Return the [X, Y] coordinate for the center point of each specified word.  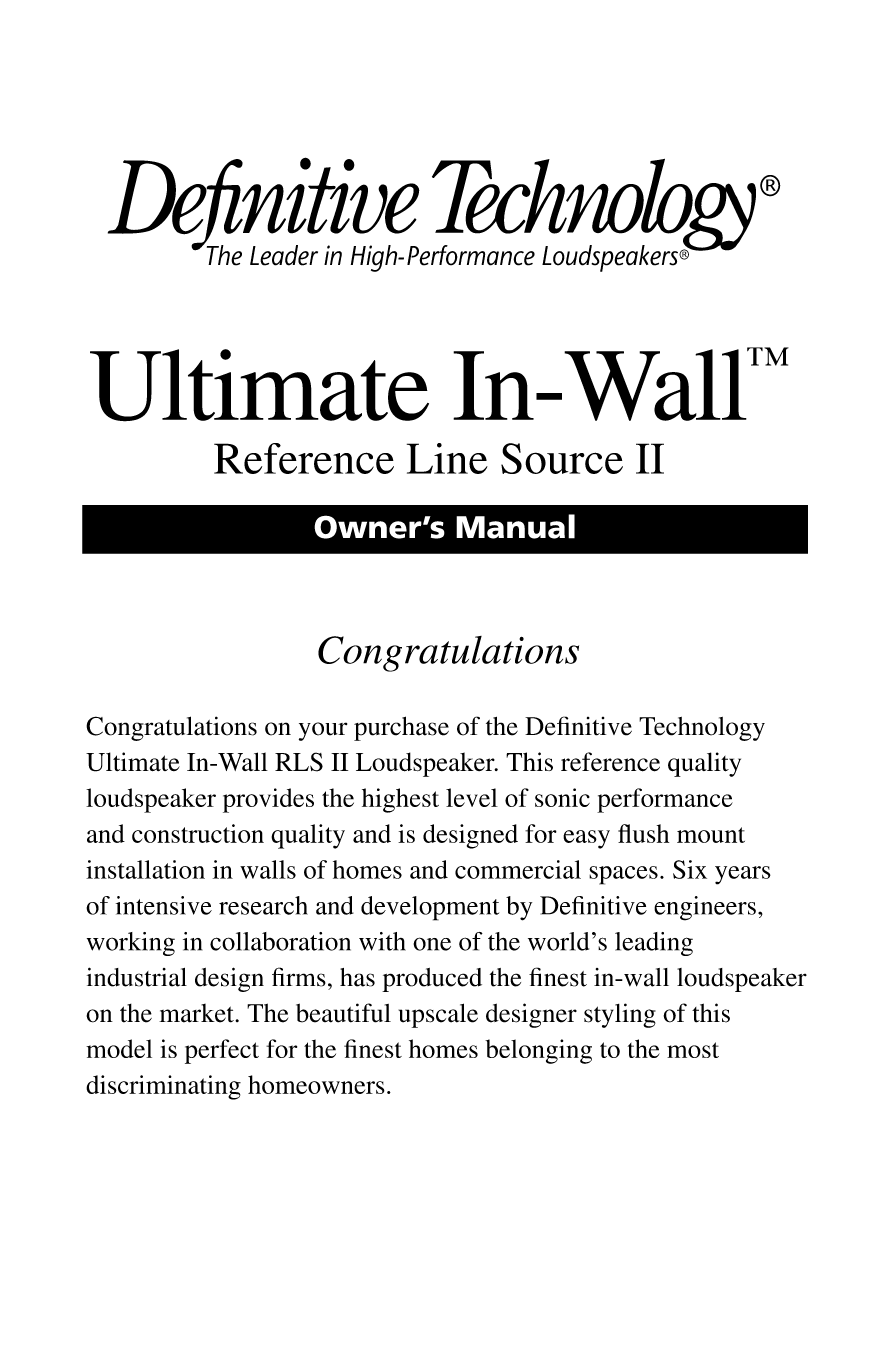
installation [145, 869]
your [323, 731]
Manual [515, 526]
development [430, 908]
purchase [401, 728]
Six [690, 869]
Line [447, 458]
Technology [702, 729]
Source [562, 458]
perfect [222, 1051]
